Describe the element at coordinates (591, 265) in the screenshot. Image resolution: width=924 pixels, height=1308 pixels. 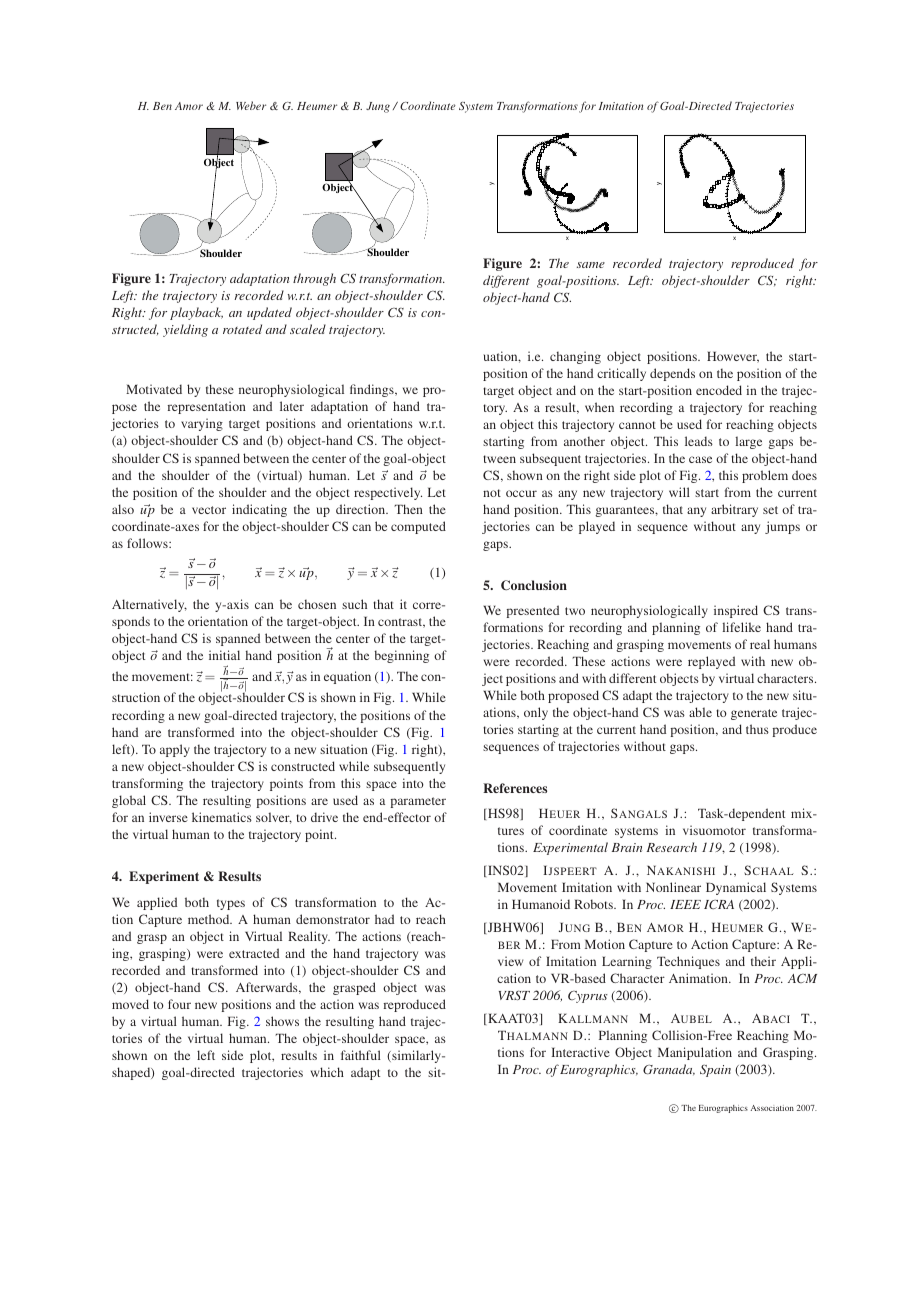
I see `same` at that location.
